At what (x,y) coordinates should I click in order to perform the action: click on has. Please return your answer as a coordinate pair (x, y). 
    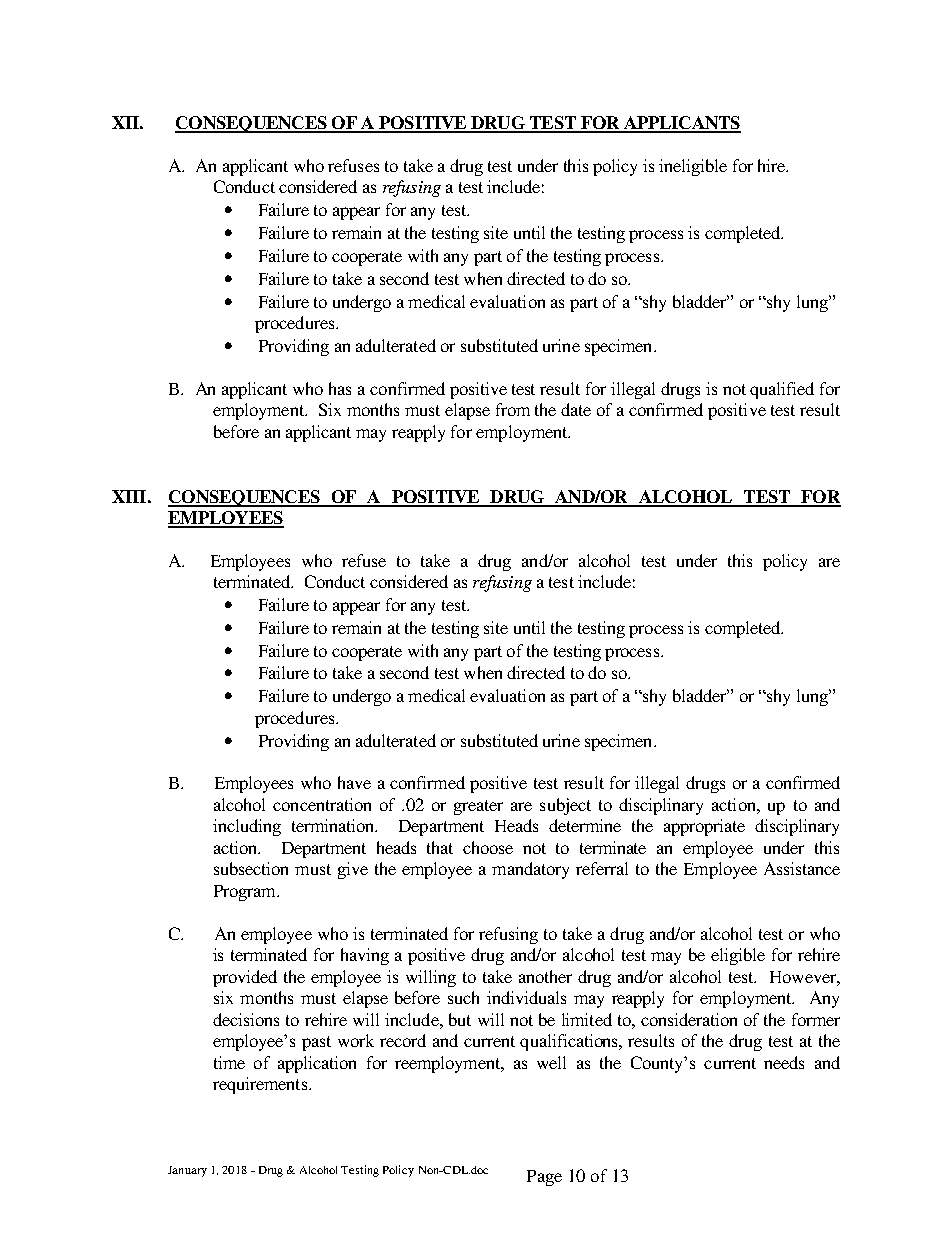
    Looking at the image, I should click on (340, 388).
